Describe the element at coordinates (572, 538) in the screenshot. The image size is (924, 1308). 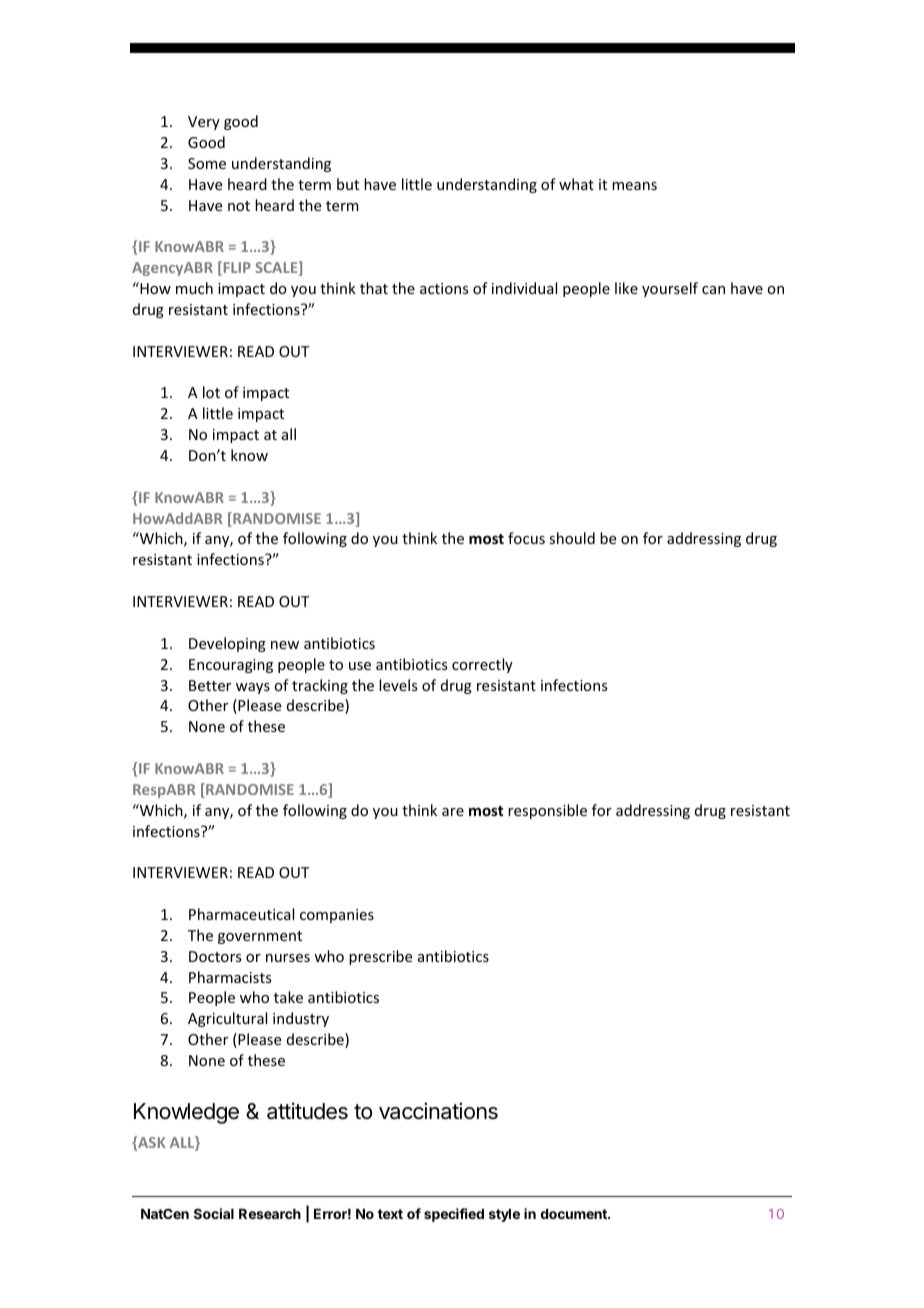
I see `should` at that location.
